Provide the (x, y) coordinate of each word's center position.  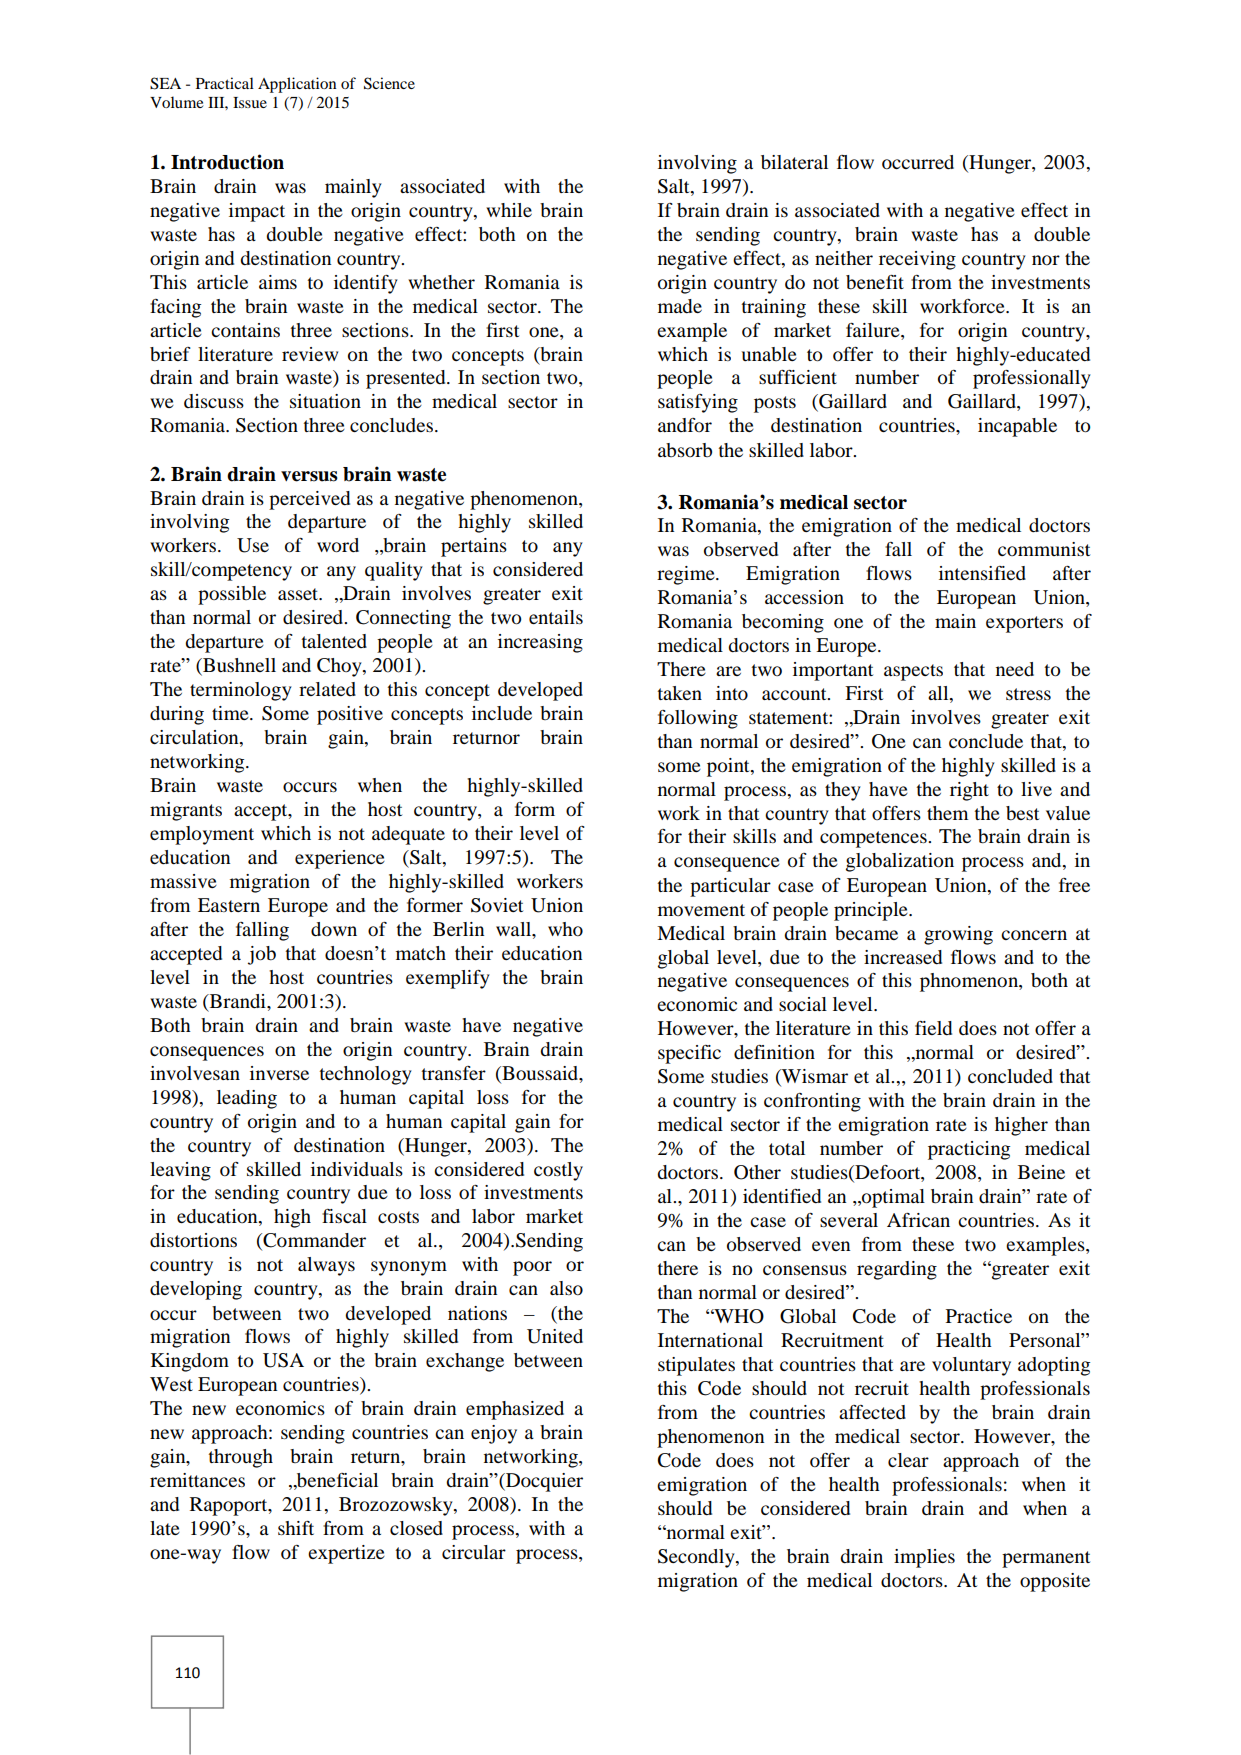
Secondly (697, 1558)
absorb (685, 450)
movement (701, 910)
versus (309, 476)
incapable (1017, 427)
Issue (250, 102)
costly (558, 1171)
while (509, 210)
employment (202, 835)
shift (296, 1528)
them (947, 813)
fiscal (344, 1216)
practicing (969, 1150)
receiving (917, 260)
